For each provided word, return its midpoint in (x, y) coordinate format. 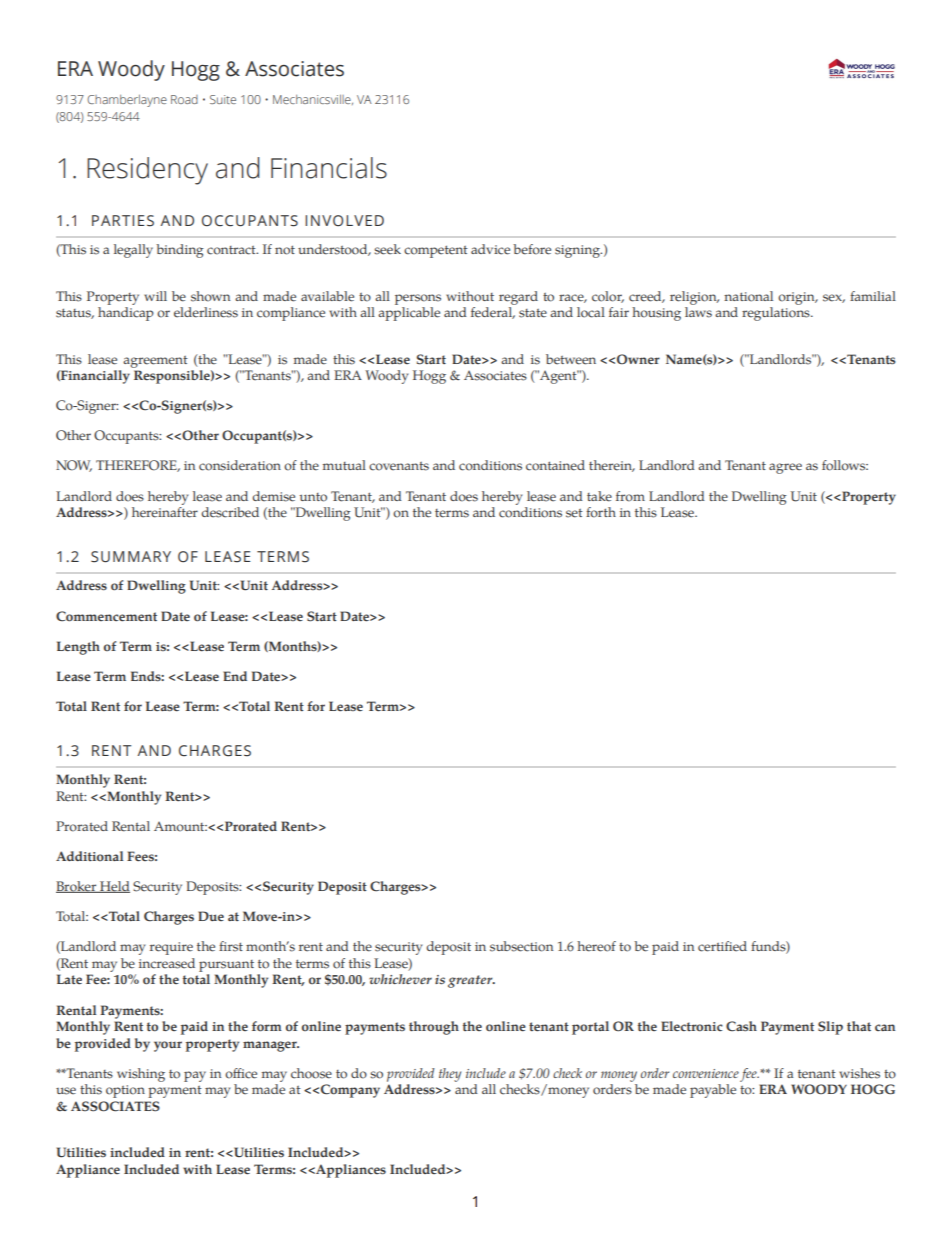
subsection (521, 946)
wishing (141, 1075)
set (574, 513)
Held (114, 887)
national (748, 296)
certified (722, 946)
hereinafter (165, 512)
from (630, 496)
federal (493, 313)
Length (78, 648)
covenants (399, 466)
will (155, 296)
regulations (777, 314)
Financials (329, 168)
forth (601, 512)
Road (184, 99)
